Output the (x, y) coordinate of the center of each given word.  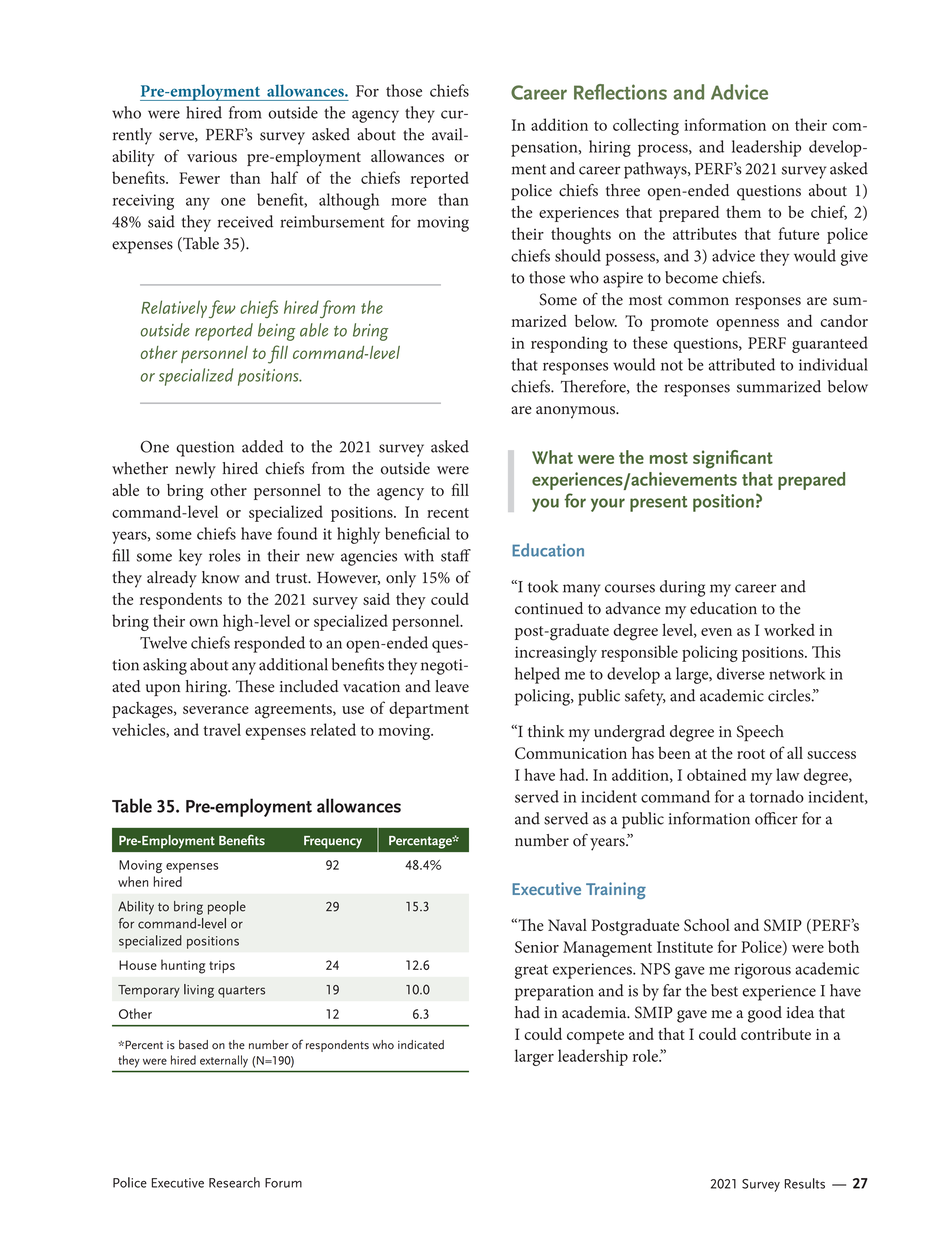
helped (537, 675)
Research (234, 1182)
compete (595, 1037)
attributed (742, 364)
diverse (741, 673)
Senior (537, 947)
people (227, 908)
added (262, 446)
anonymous (576, 412)
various (212, 156)
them (743, 211)
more (409, 201)
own (203, 623)
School (707, 925)
